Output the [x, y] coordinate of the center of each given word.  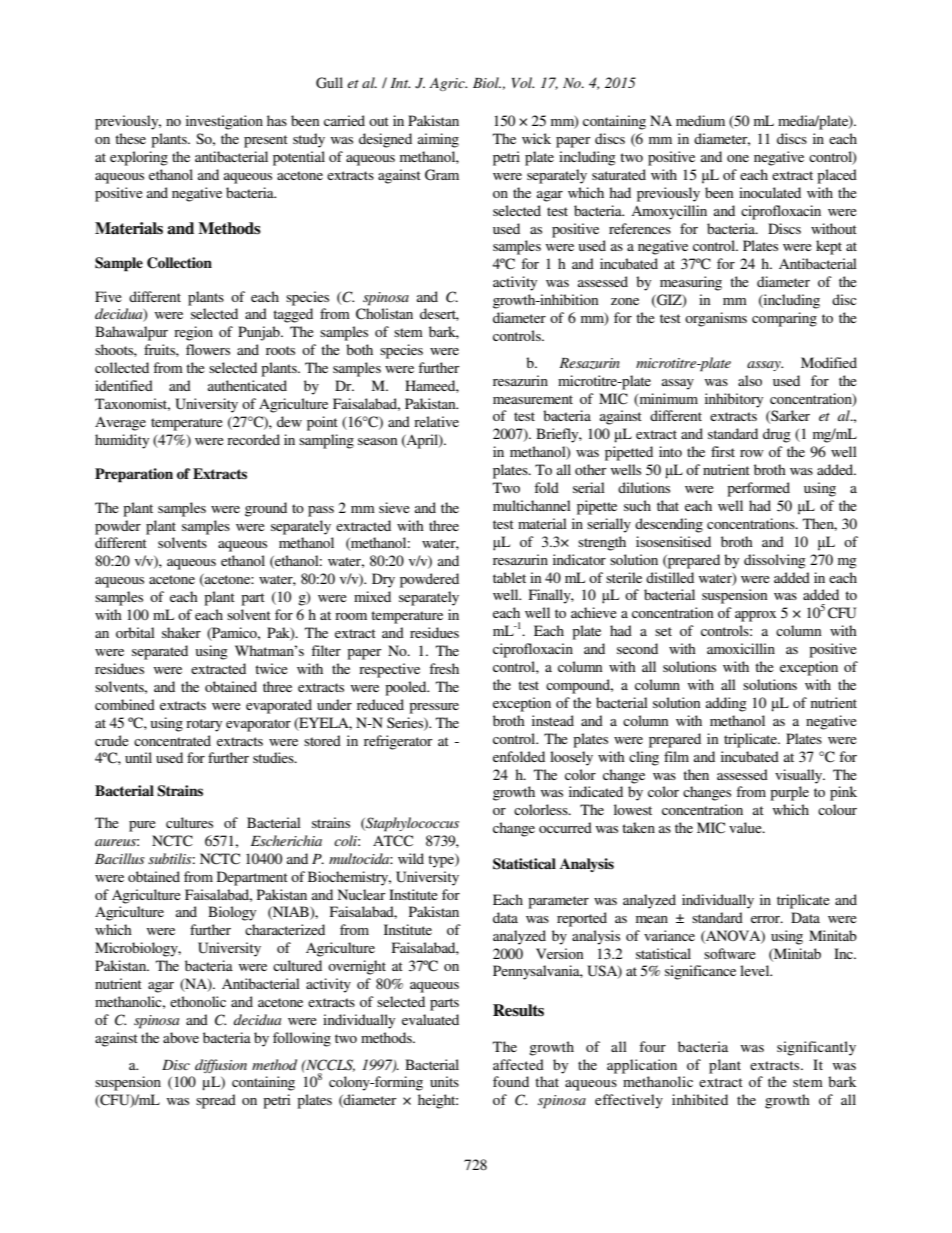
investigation [224, 122]
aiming [438, 140]
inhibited [700, 1099]
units [444, 1081]
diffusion [221, 1066]
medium [700, 120]
